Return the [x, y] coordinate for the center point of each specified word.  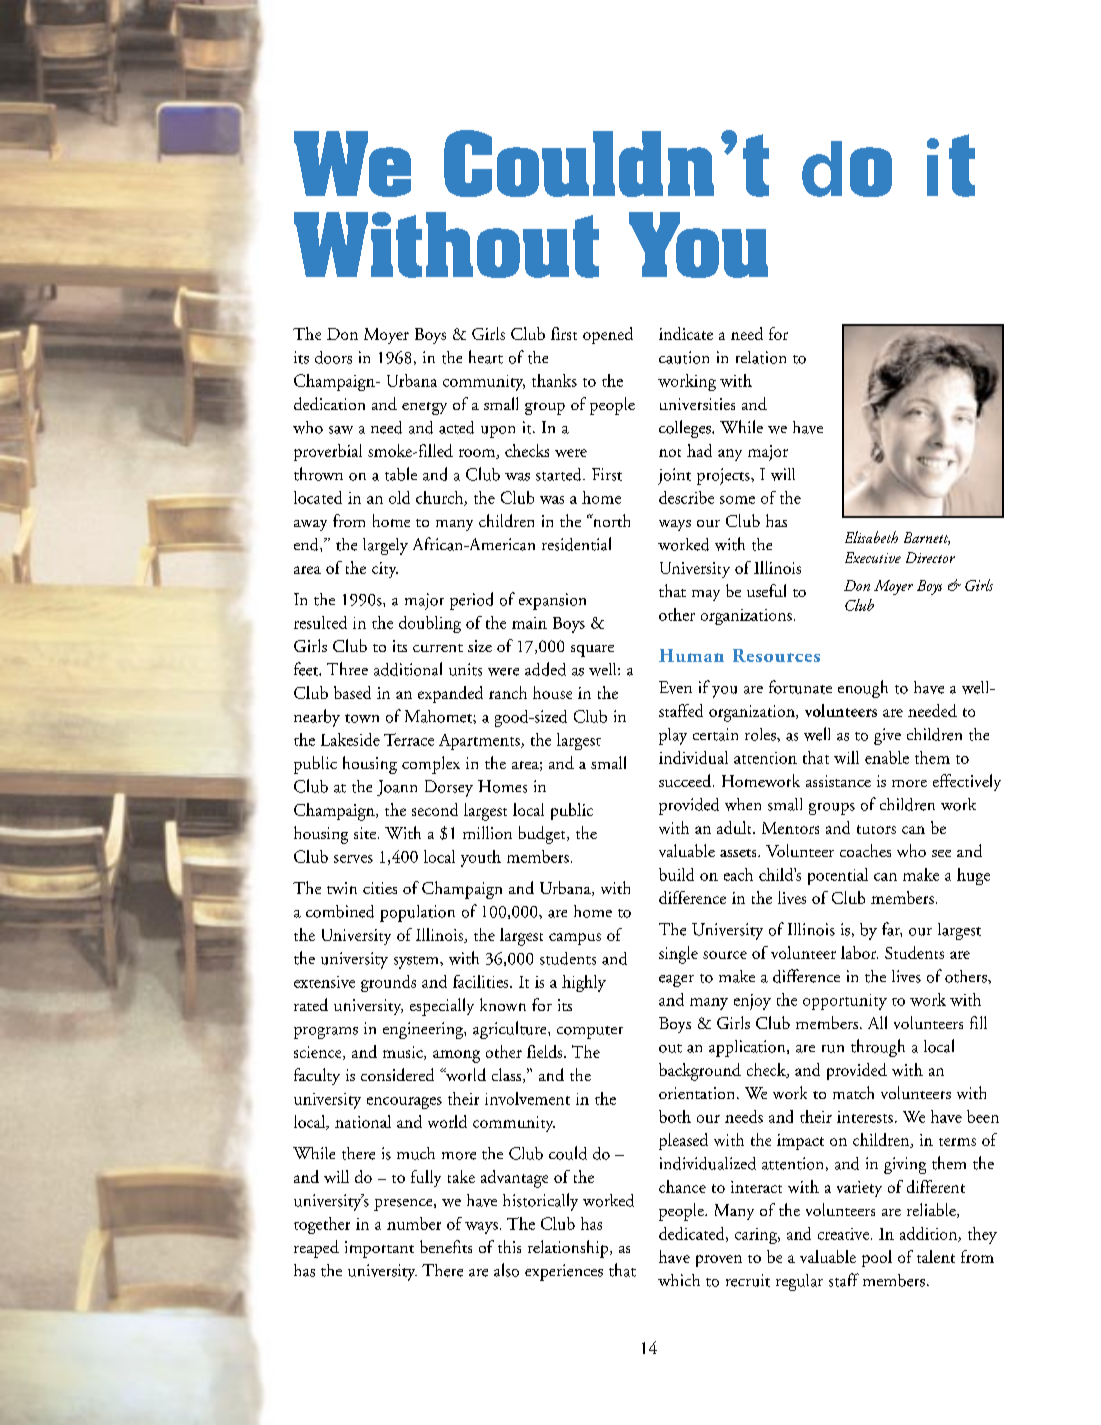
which [679, 1280]
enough [863, 689]
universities [697, 404]
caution [684, 357]
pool [877, 1258]
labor [859, 952]
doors [333, 357]
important [379, 1249]
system [417, 962]
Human [691, 655]
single [678, 955]
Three [347, 668]
